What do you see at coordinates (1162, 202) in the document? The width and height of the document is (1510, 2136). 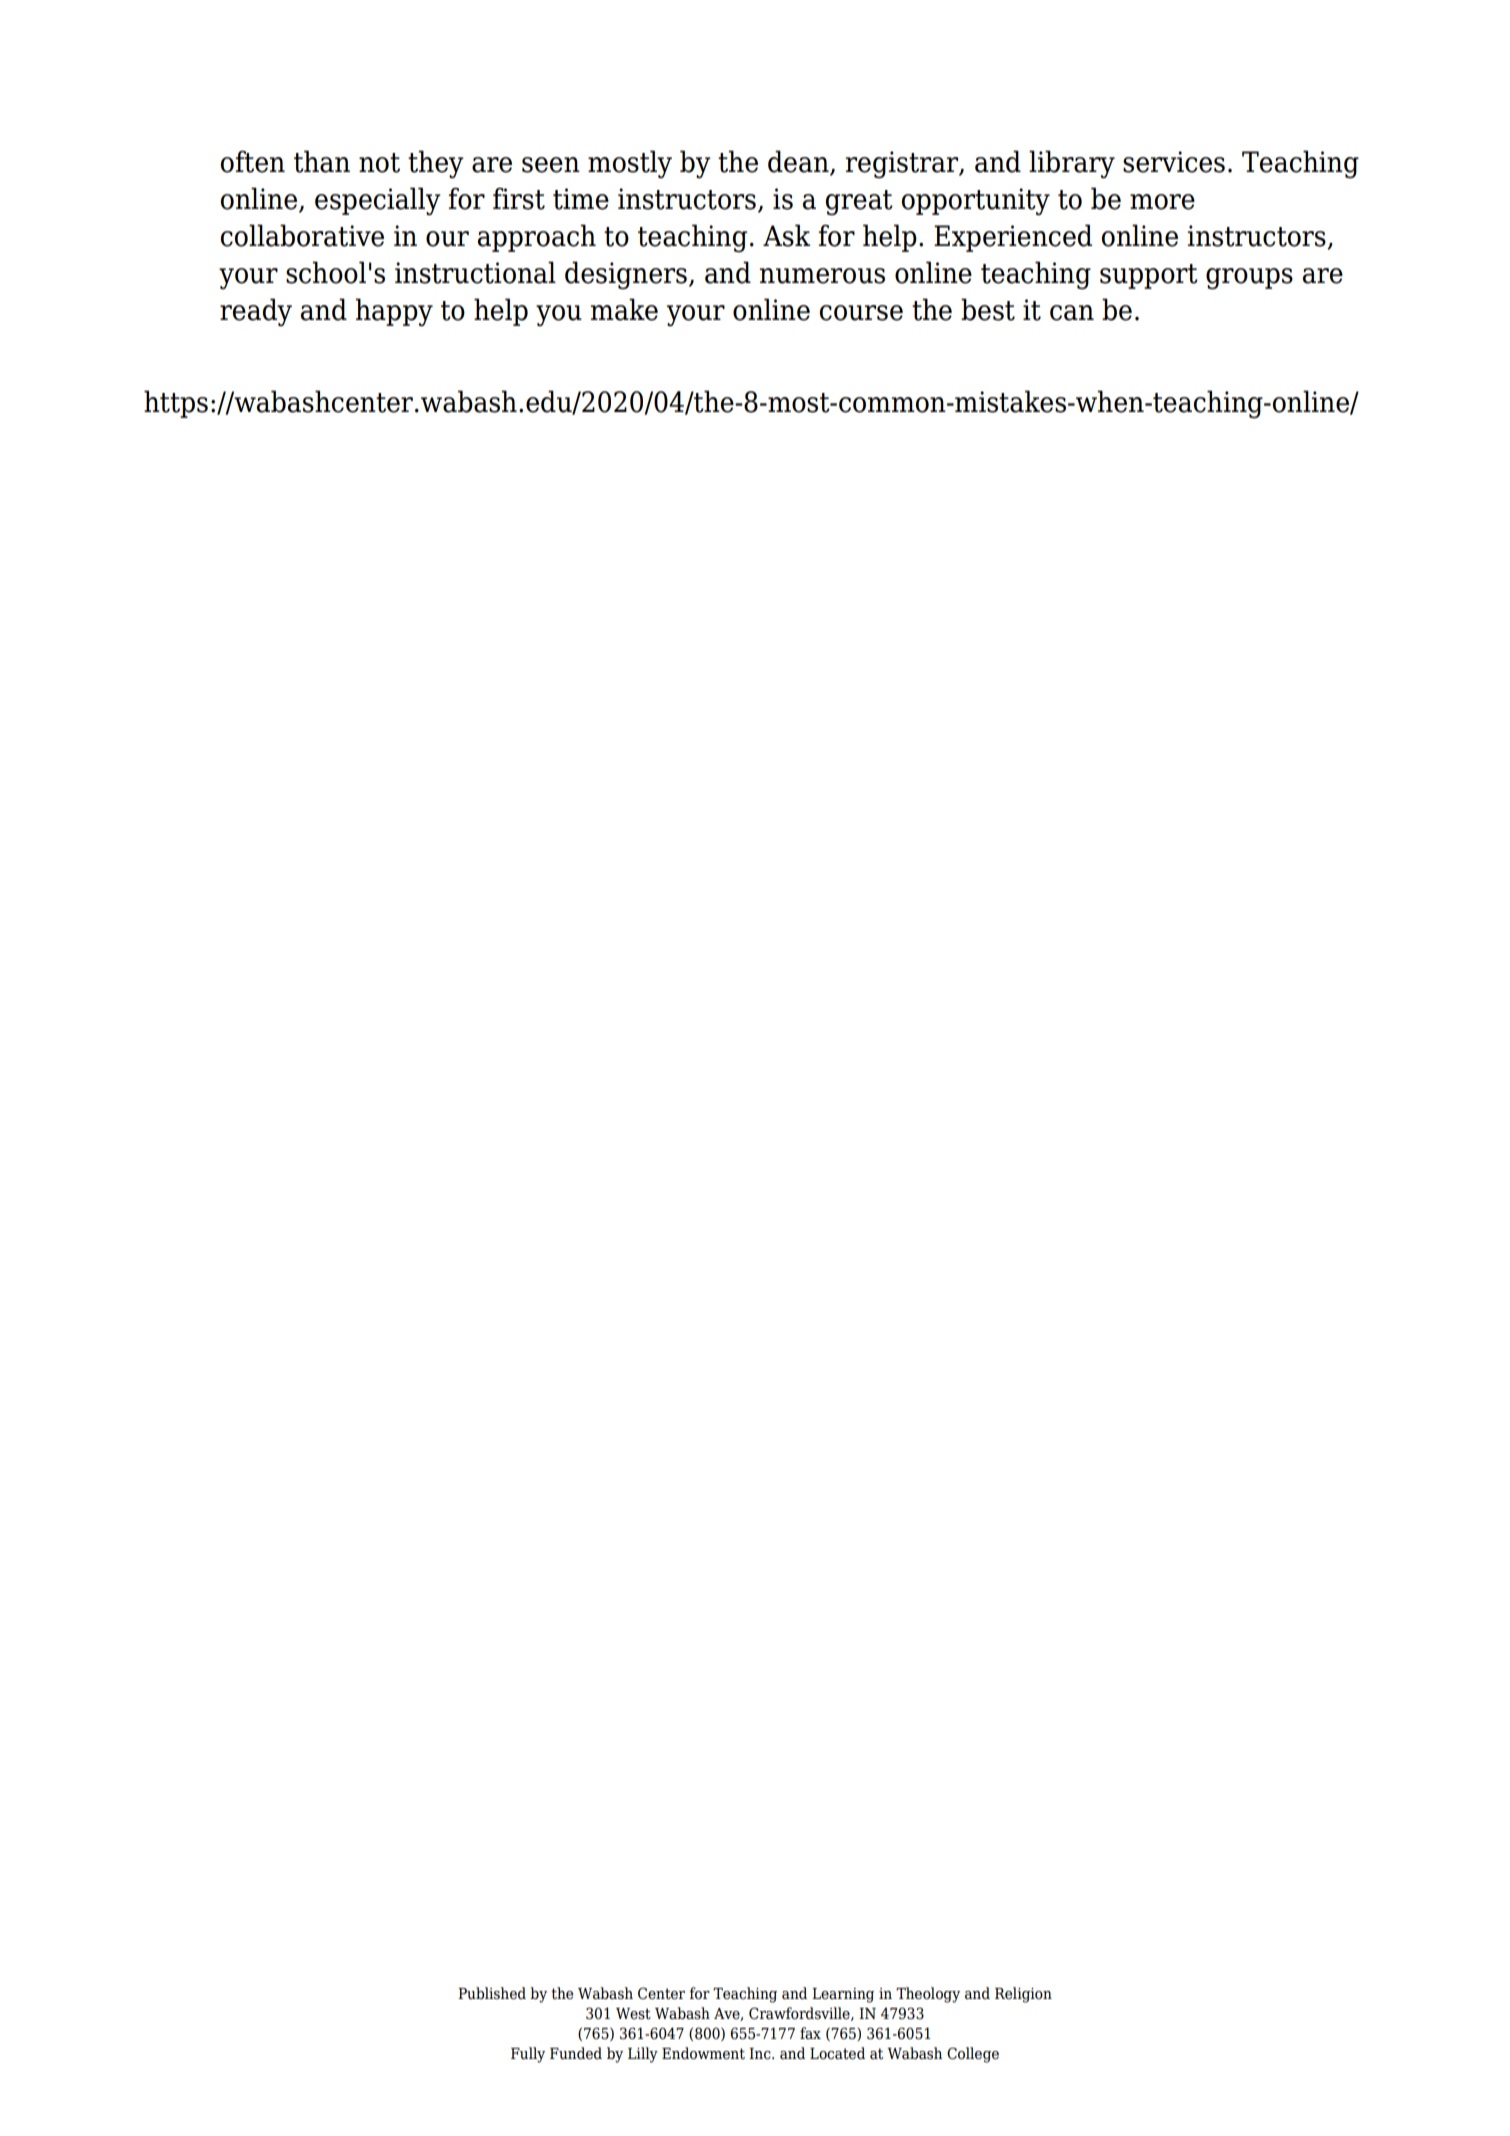 I see `more` at bounding box center [1162, 202].
